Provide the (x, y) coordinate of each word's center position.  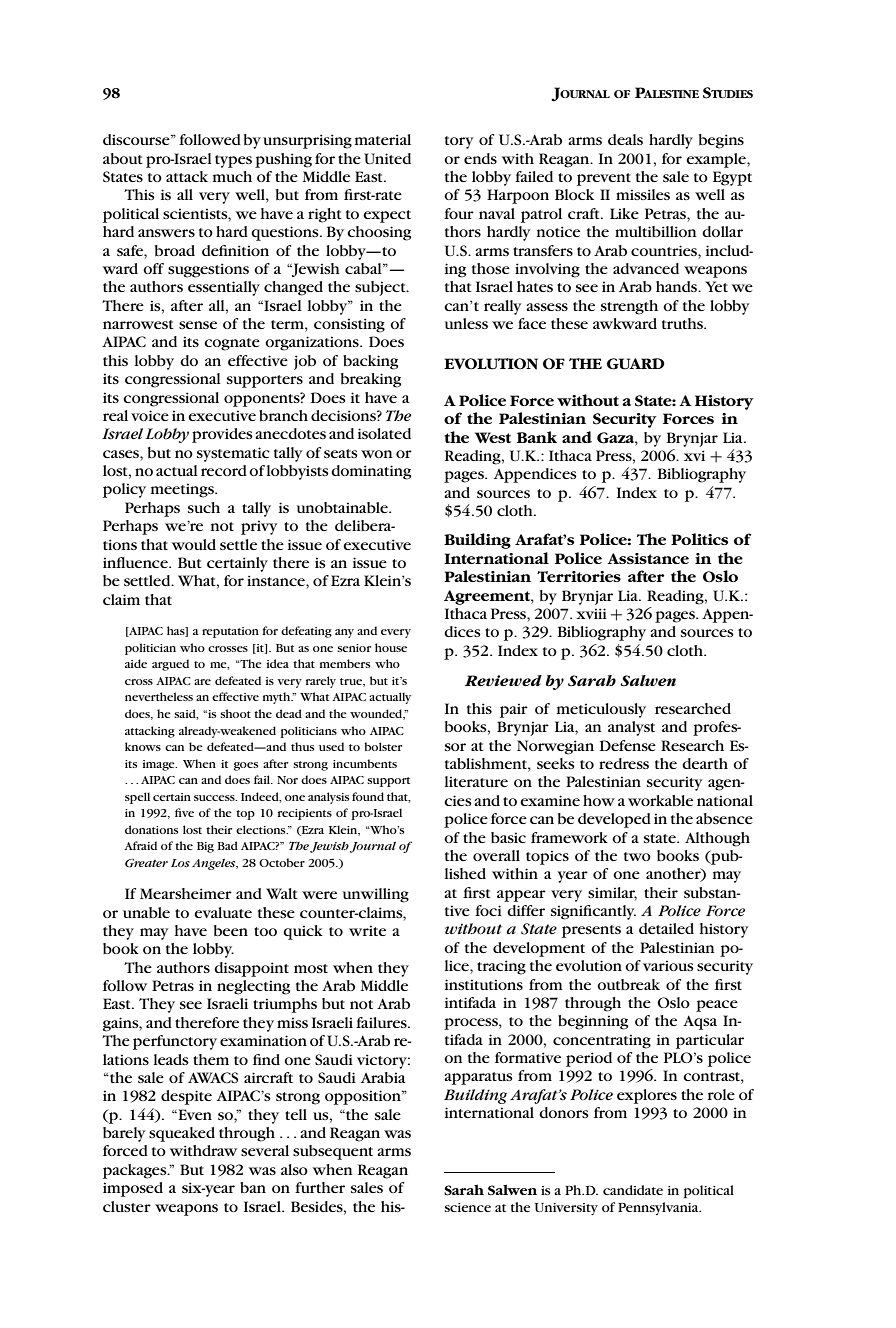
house (391, 647)
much (232, 176)
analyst (631, 728)
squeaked (182, 1134)
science (468, 1207)
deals (625, 139)
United (387, 158)
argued (170, 665)
